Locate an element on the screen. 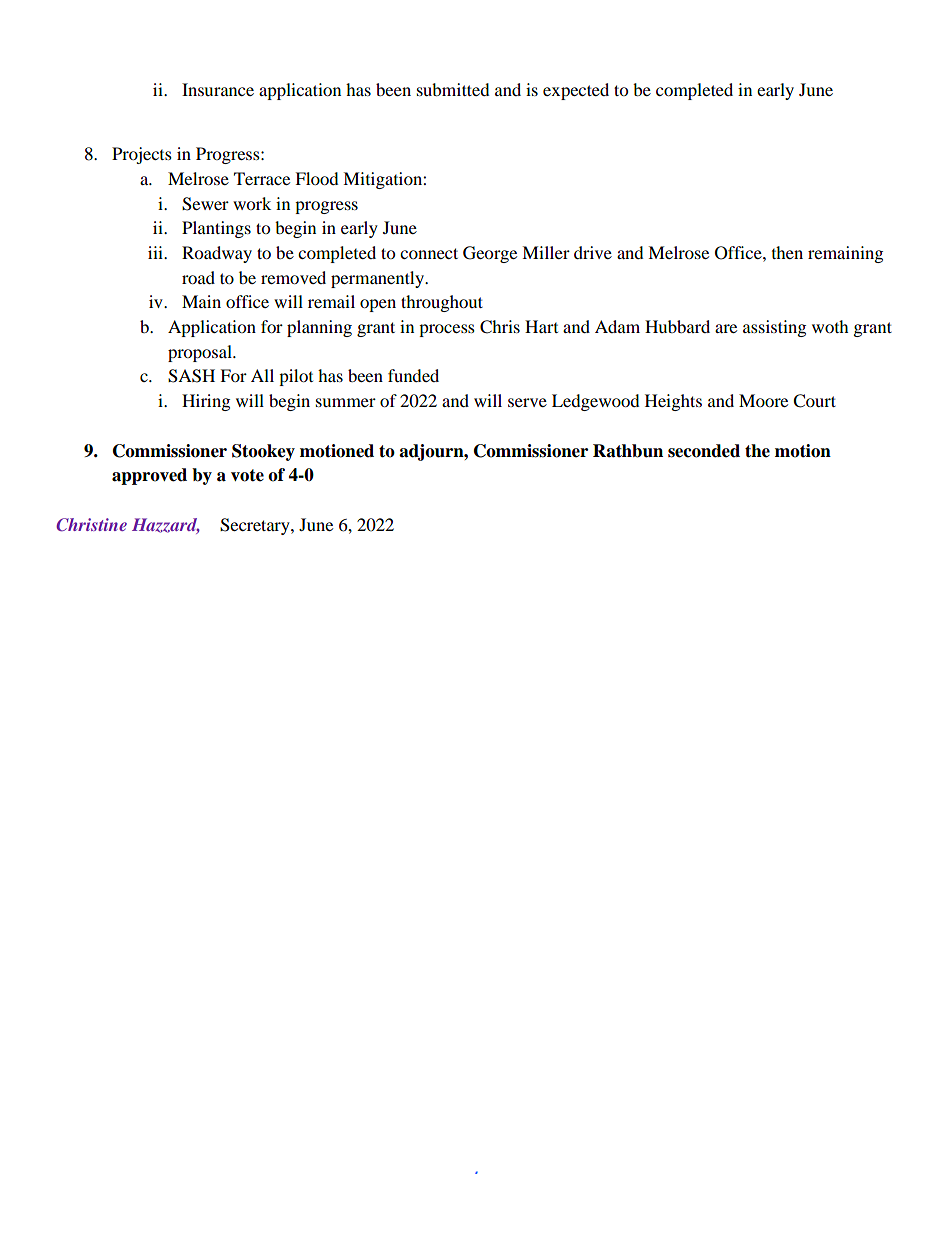 The height and width of the screenshot is (1233, 952). funded is located at coordinates (413, 375).
